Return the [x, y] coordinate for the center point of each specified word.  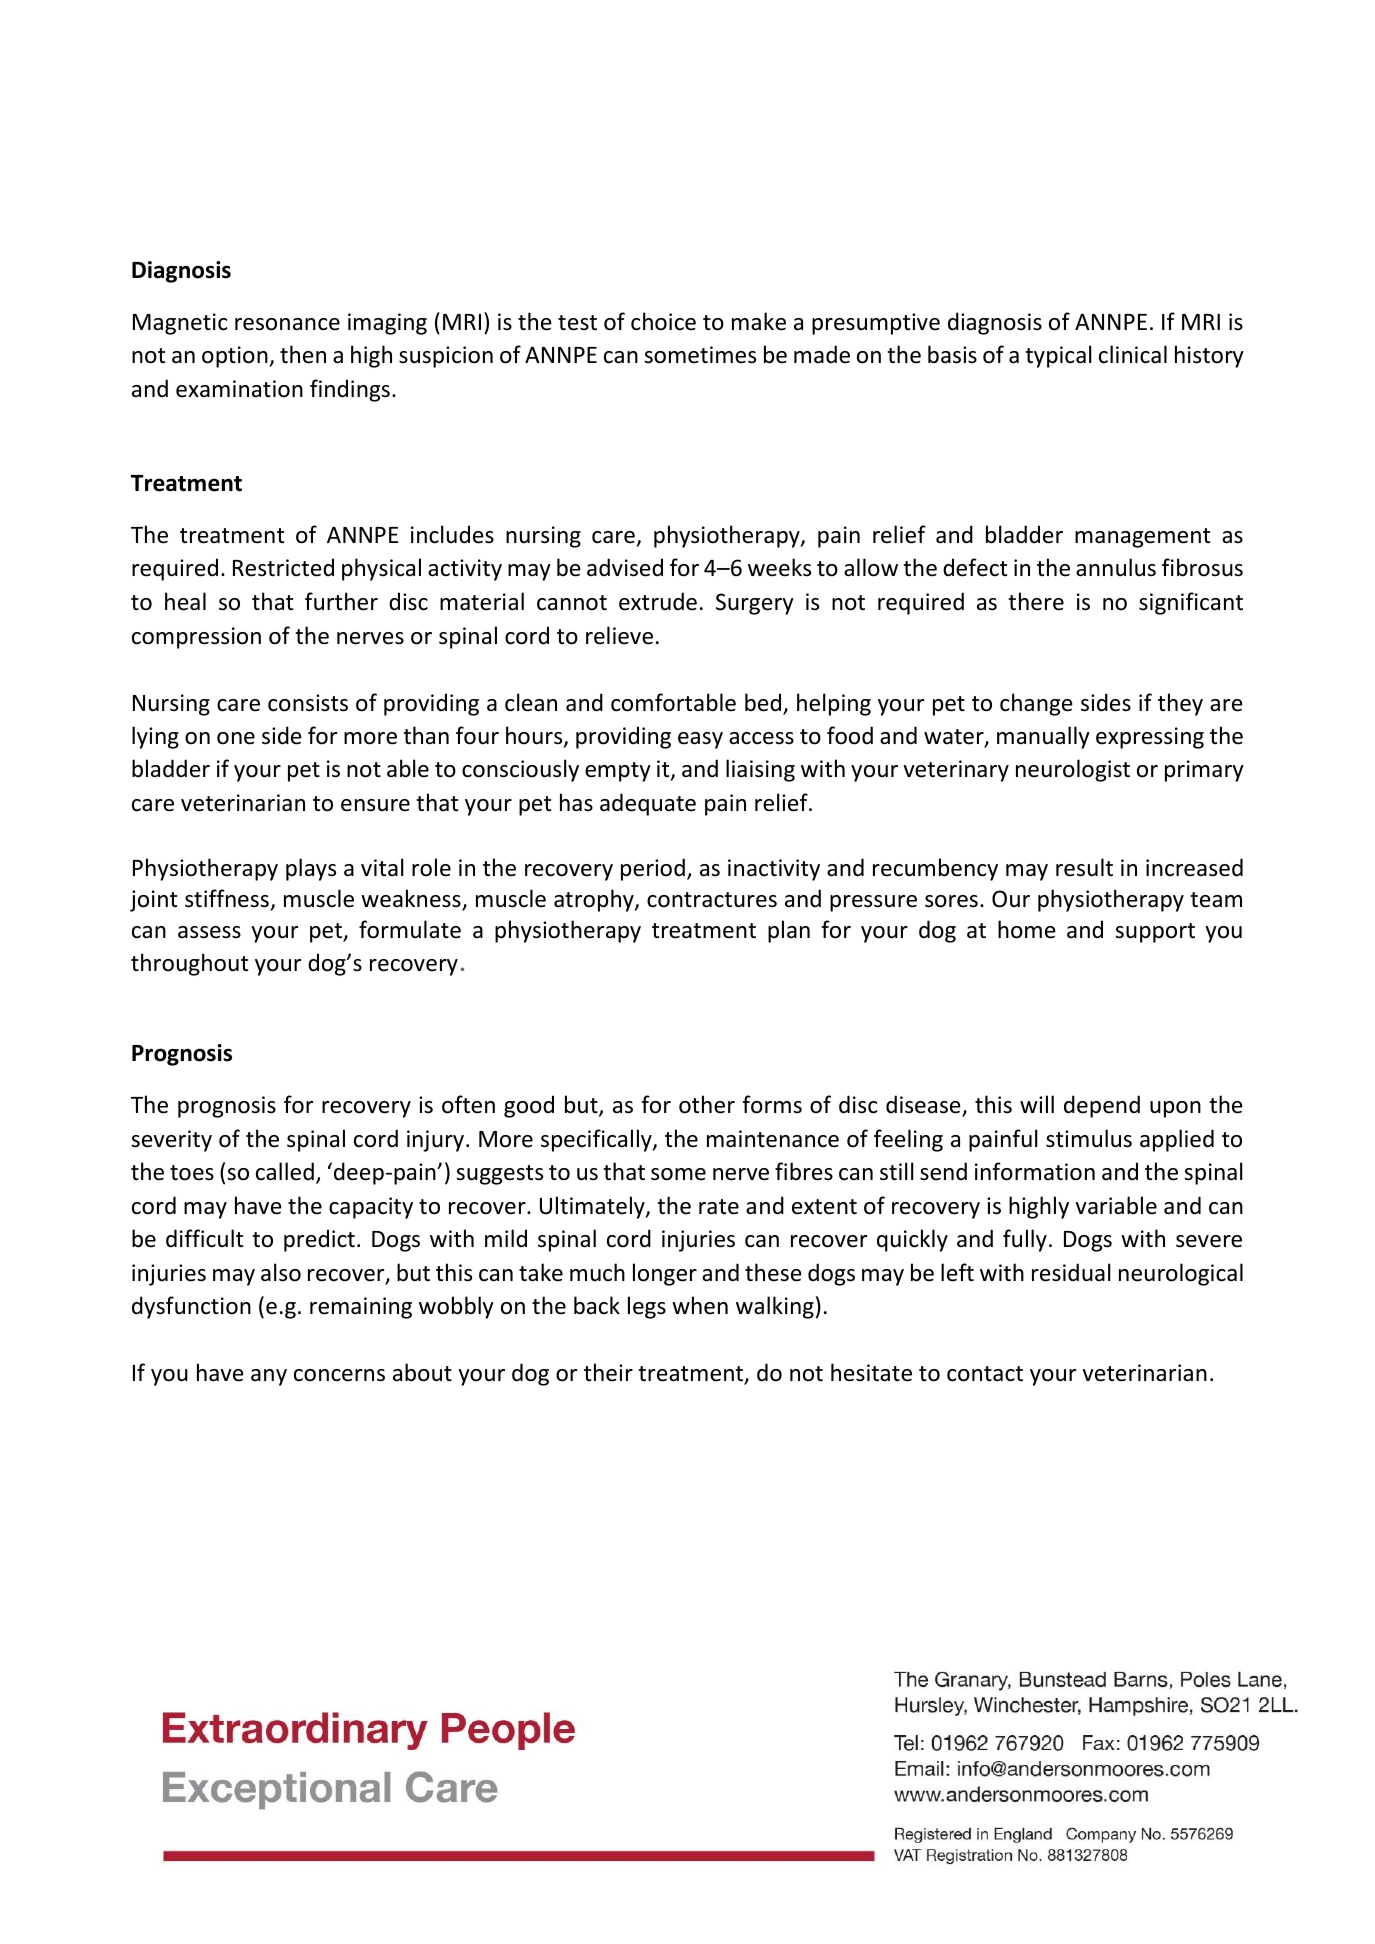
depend [1102, 1106]
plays [311, 869]
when [700, 1305]
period [653, 869]
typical [1058, 356]
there [1036, 601]
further [341, 601]
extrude [658, 601]
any [269, 1377]
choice [663, 321]
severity [171, 1141]
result [1084, 867]
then [303, 354]
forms [772, 1104]
